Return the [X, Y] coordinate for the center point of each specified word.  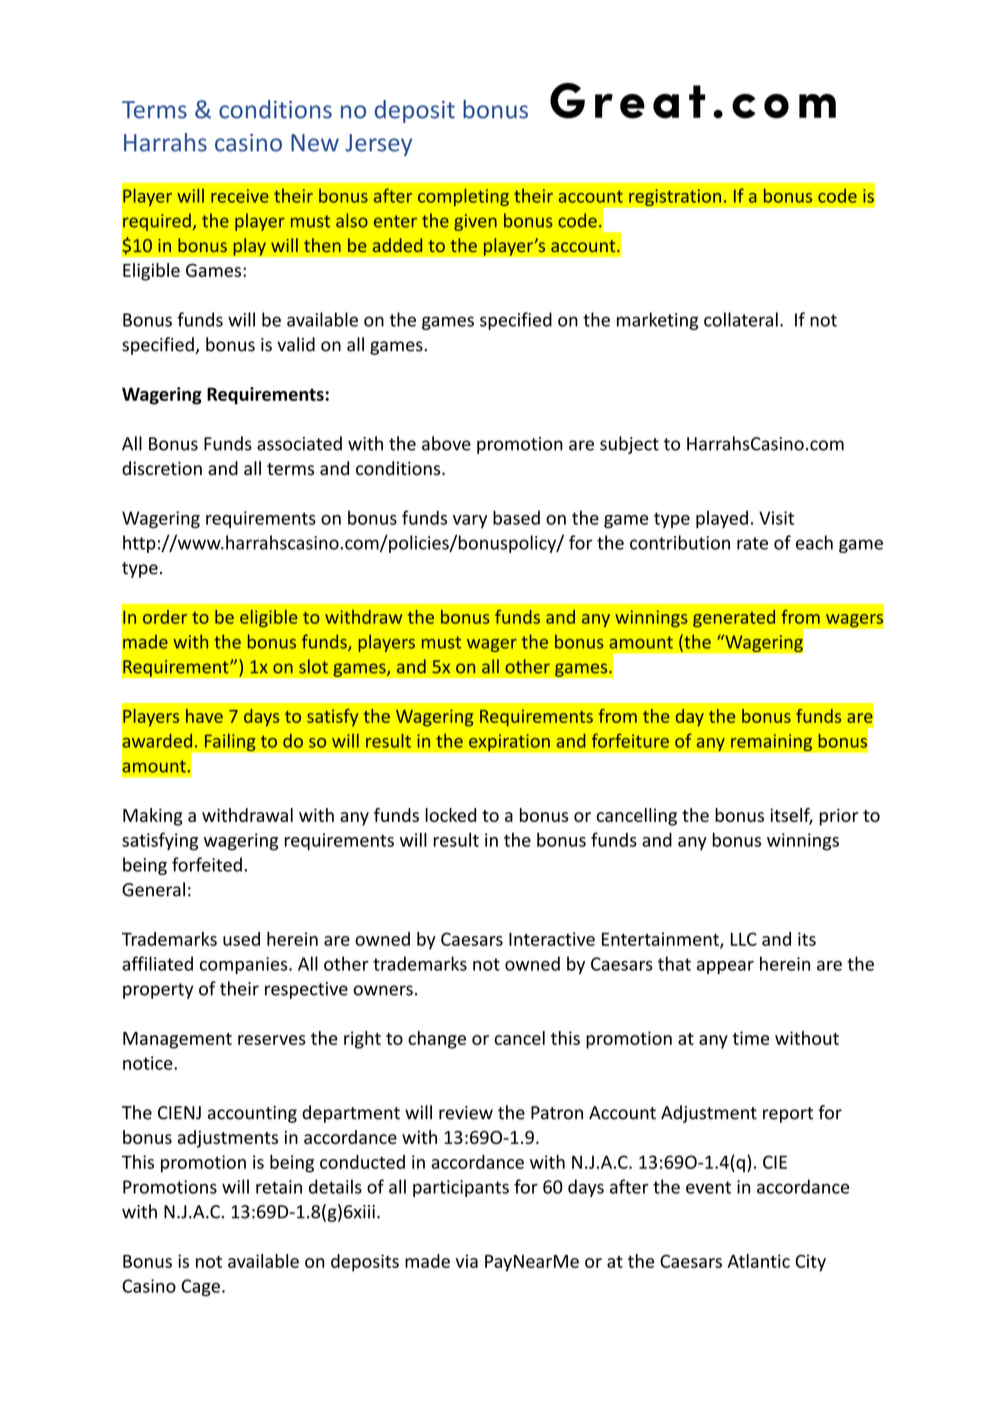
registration [675, 198]
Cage [200, 1287]
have [204, 716]
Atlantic [758, 1261]
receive [240, 196]
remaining [772, 743]
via [467, 1261]
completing [463, 197]
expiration [509, 743]
